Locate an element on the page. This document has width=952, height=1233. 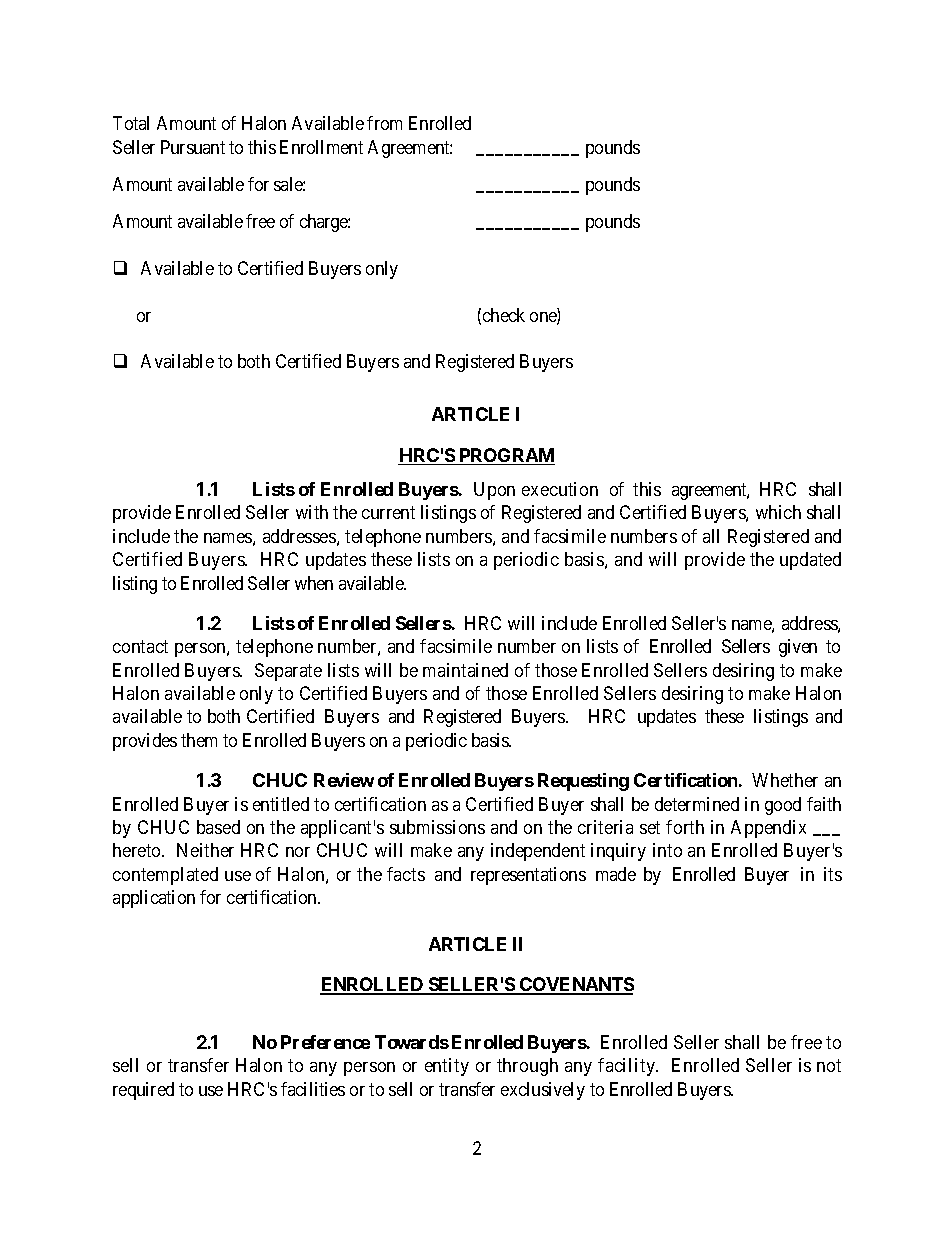
PROGRAM is located at coordinates (506, 456).
